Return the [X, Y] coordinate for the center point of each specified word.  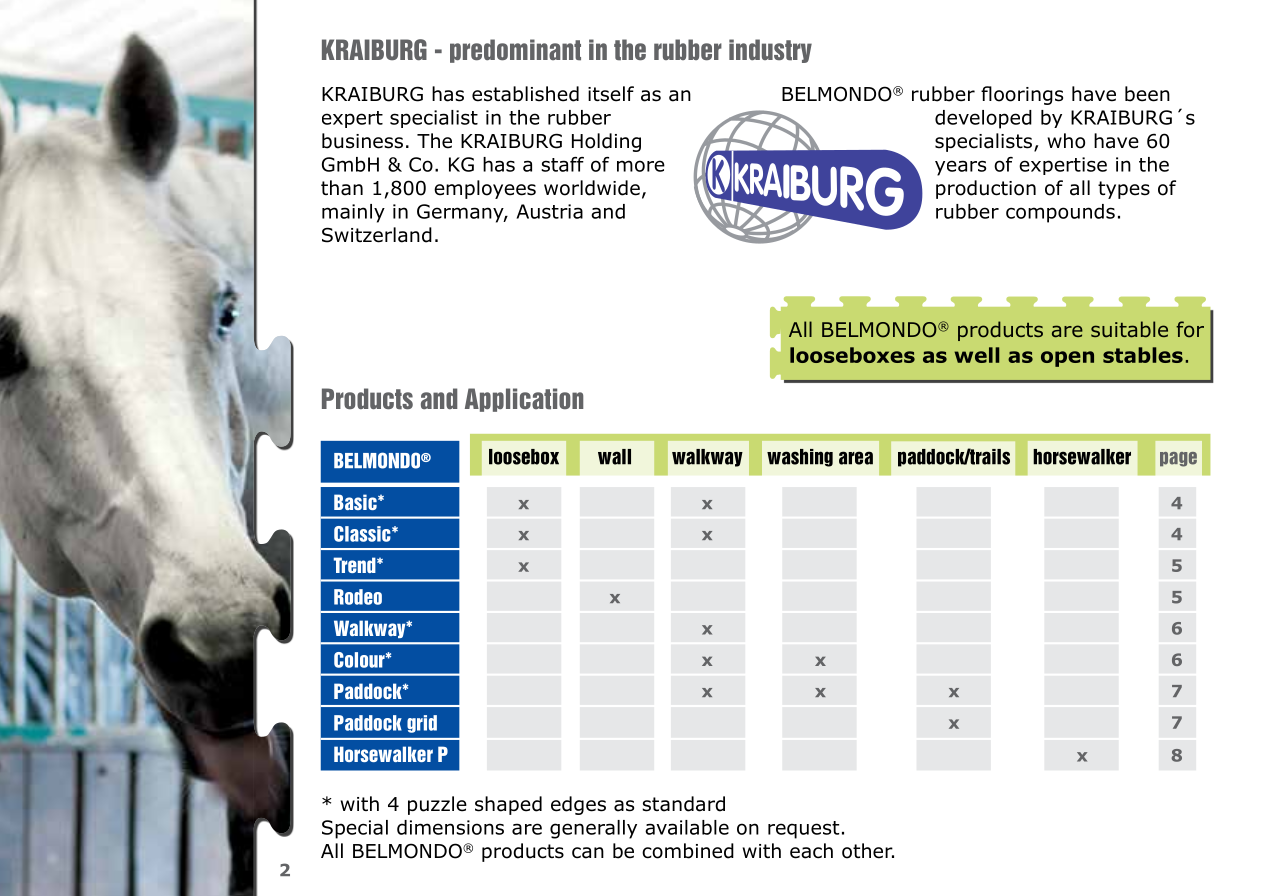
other [868, 851]
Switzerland [377, 235]
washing [800, 458]
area [856, 458]
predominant [515, 51]
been [1147, 94]
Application [524, 400]
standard [683, 804]
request [803, 830]
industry [770, 51]
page [1178, 459]
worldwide [592, 188]
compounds [1060, 213]
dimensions [450, 827]
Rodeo [358, 597]
